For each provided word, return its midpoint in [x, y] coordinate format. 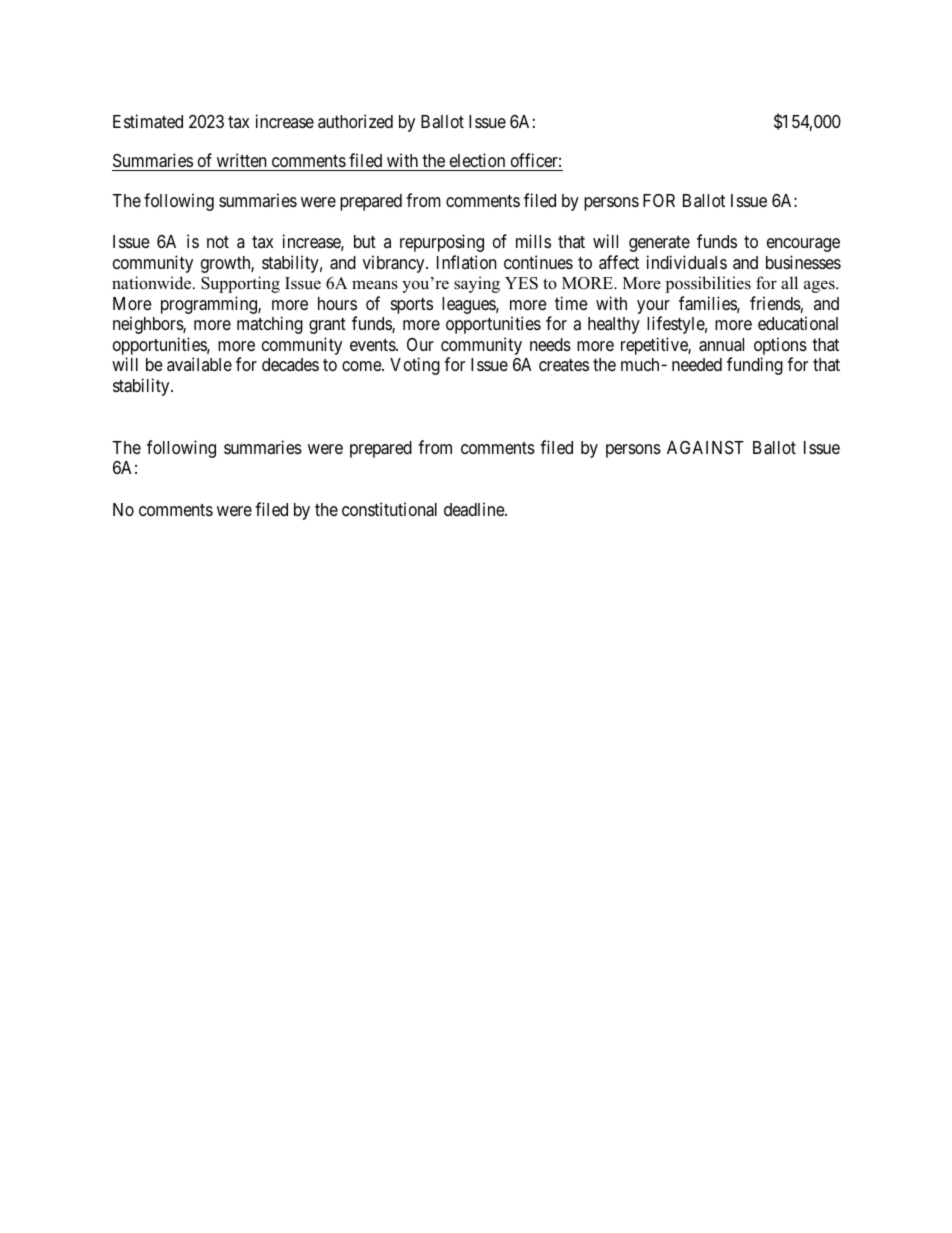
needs [550, 344]
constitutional [389, 509]
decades [290, 364]
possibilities [708, 284]
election [477, 162]
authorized [355, 121]
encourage [803, 245]
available [199, 364]
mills [533, 241]
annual [721, 345]
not [218, 242]
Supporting [240, 284]
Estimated [148, 121]
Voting [415, 366]
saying [477, 284]
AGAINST [705, 447]
